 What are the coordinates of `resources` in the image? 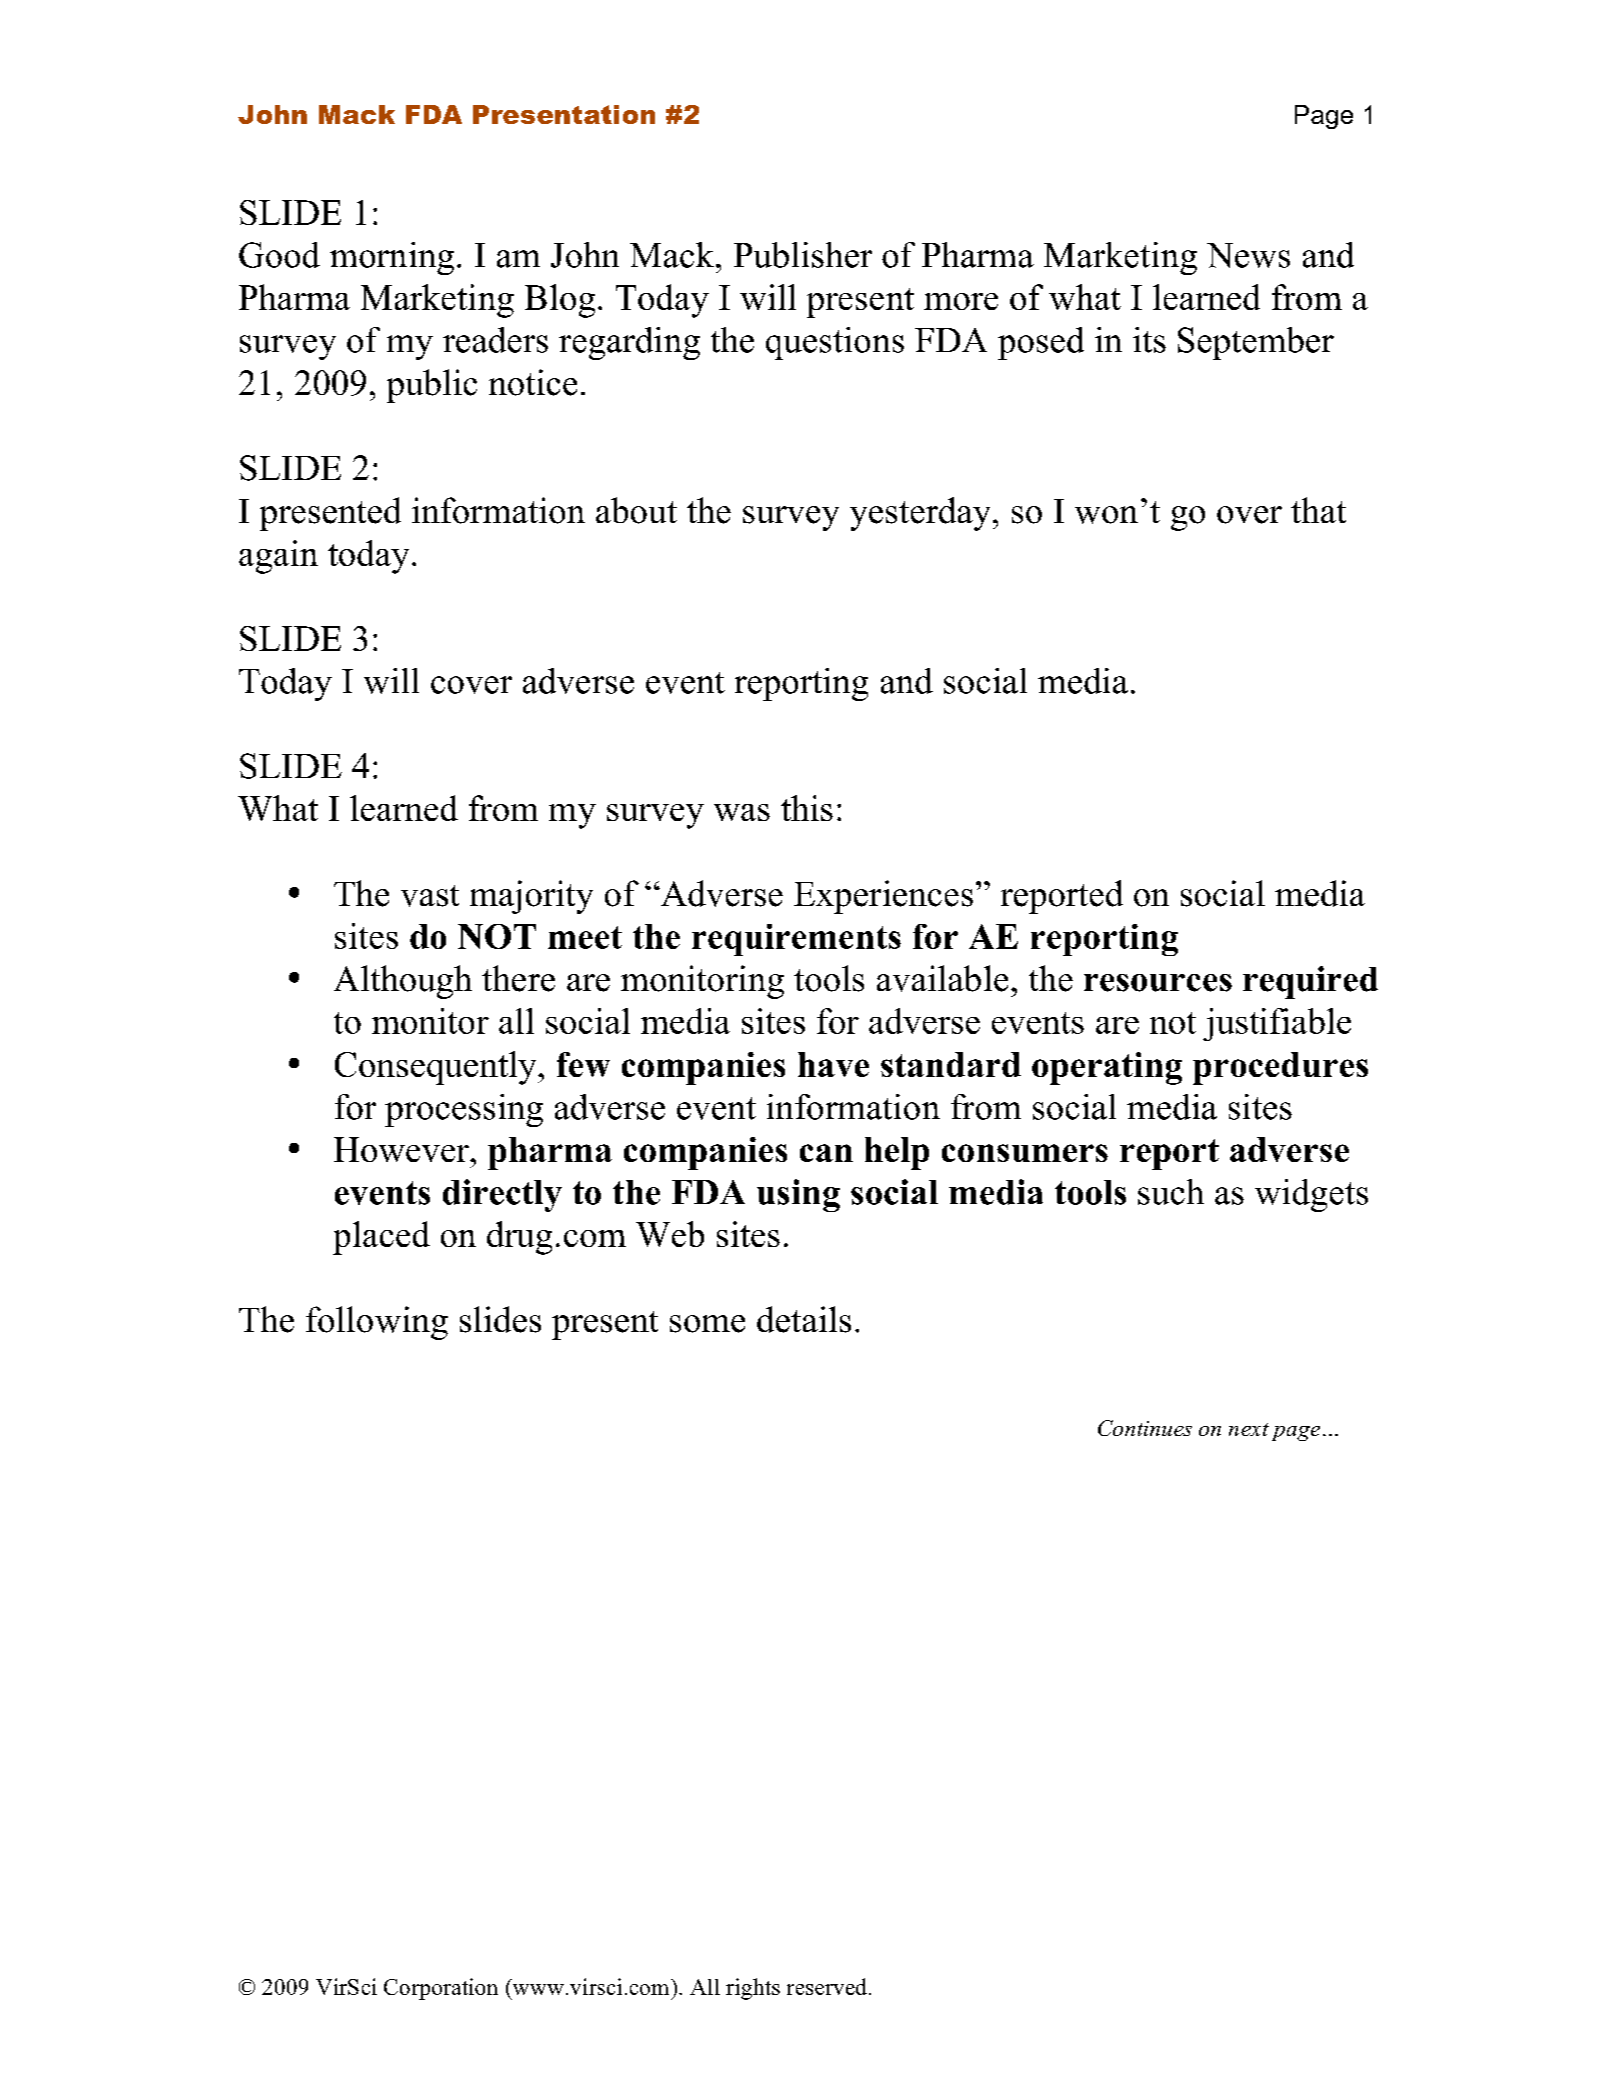 It's located at (1158, 983).
